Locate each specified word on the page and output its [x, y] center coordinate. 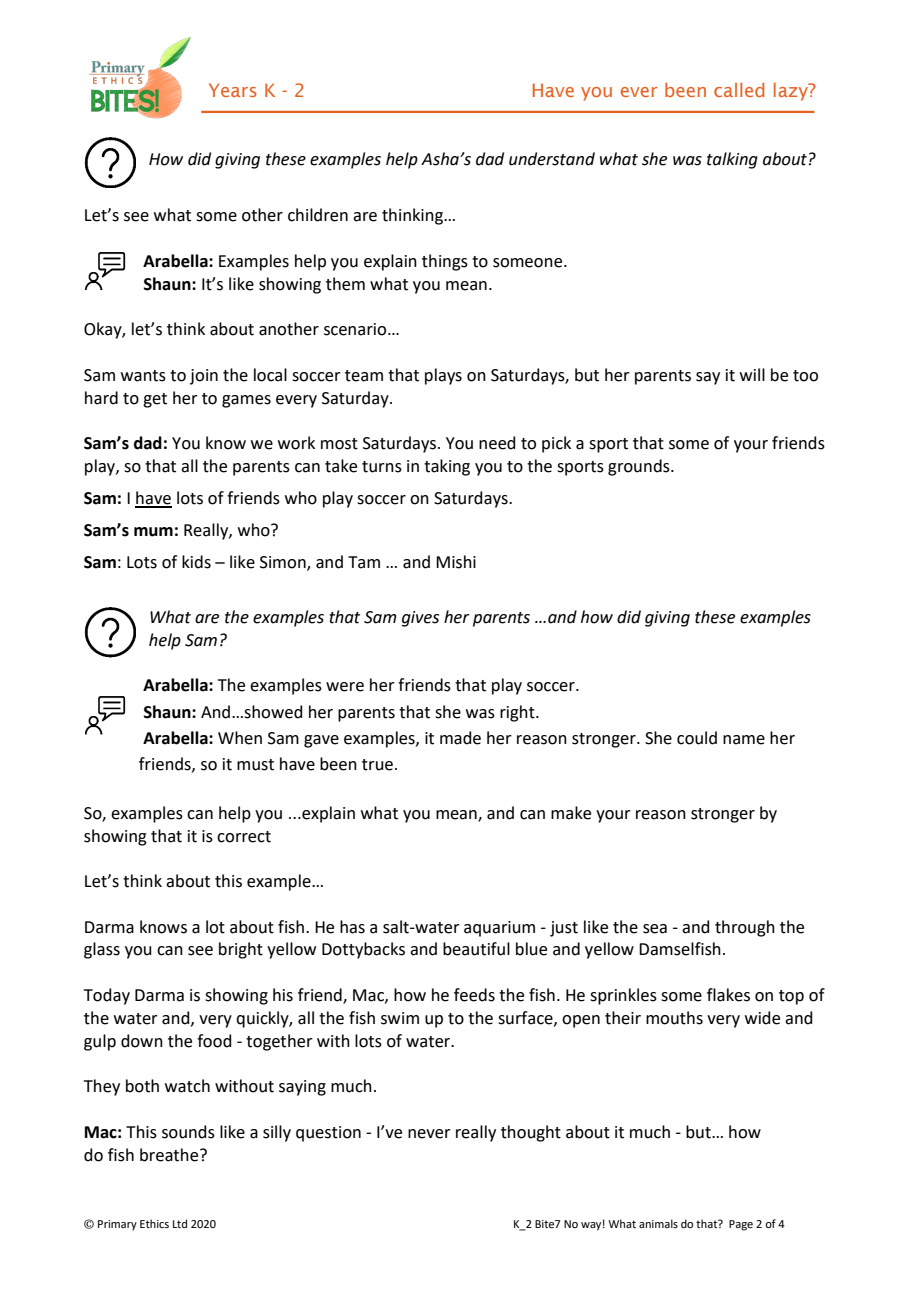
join [204, 377]
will [752, 374]
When [240, 738]
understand [552, 159]
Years [233, 90]
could [697, 738]
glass [102, 950]
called [739, 90]
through [745, 928]
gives [420, 619]
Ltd [180, 1223]
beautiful [476, 949]
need [497, 443]
